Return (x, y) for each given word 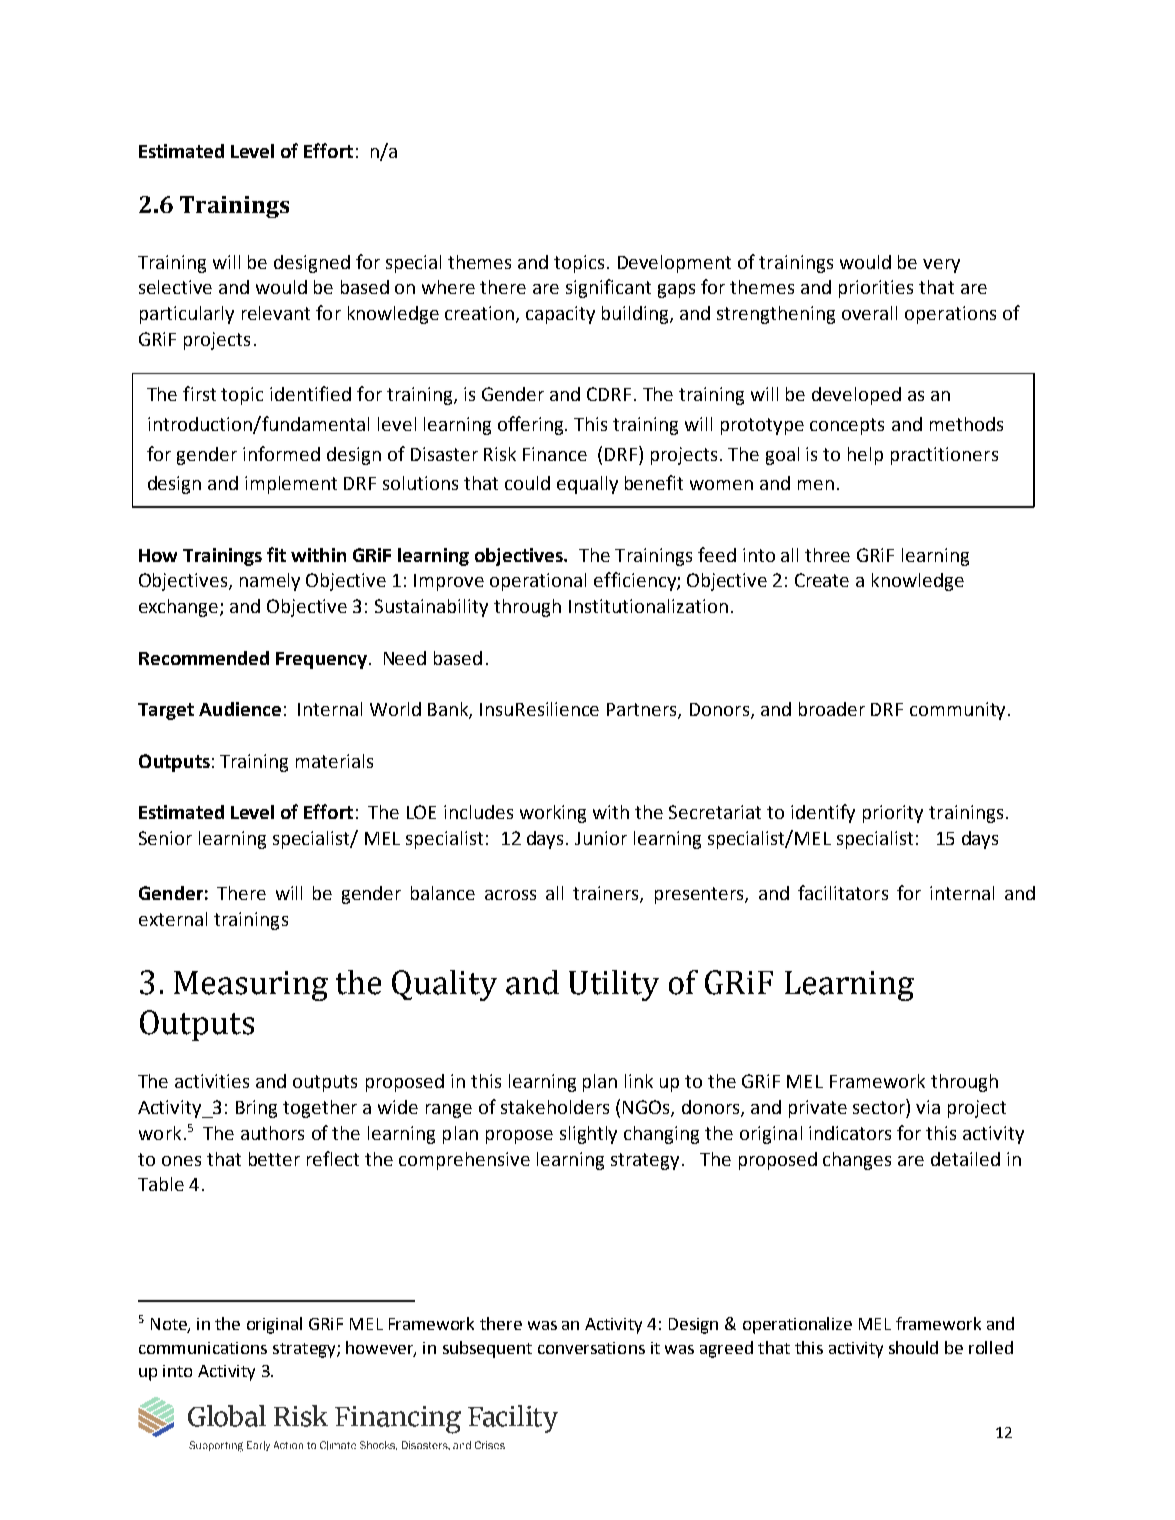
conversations (591, 1348)
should (913, 1347)
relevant (276, 313)
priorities (876, 289)
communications (203, 1348)
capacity (560, 315)
